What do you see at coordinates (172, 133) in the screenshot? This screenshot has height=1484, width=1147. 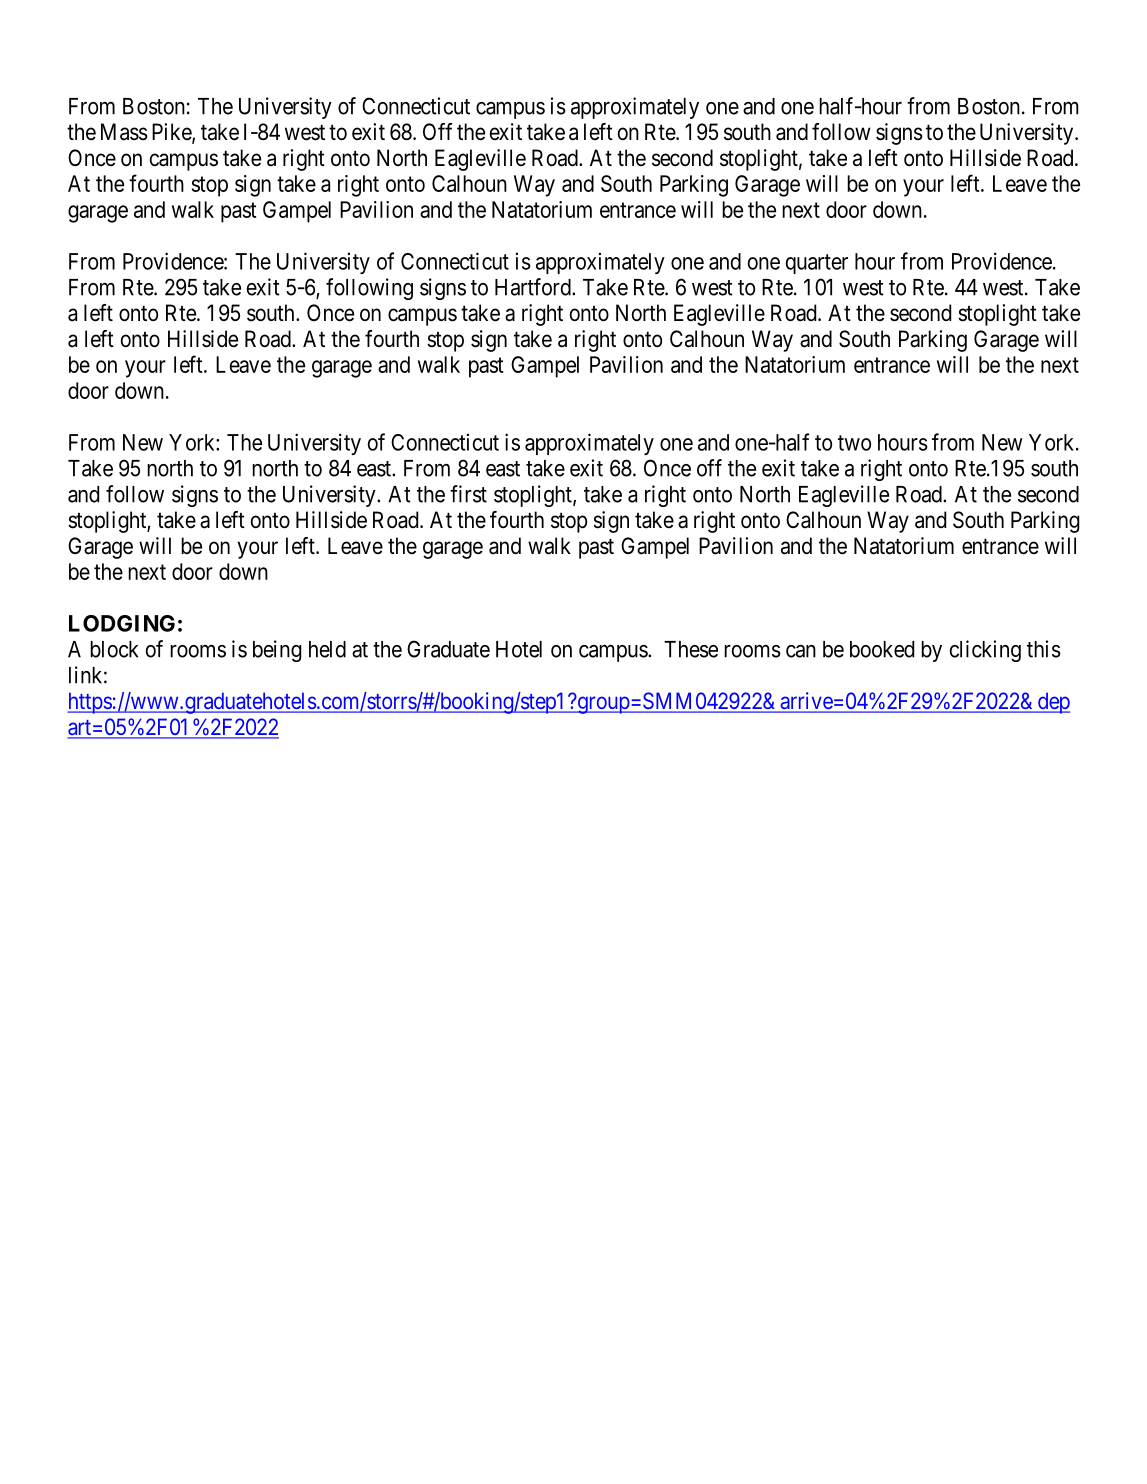 I see `Pike` at bounding box center [172, 133].
